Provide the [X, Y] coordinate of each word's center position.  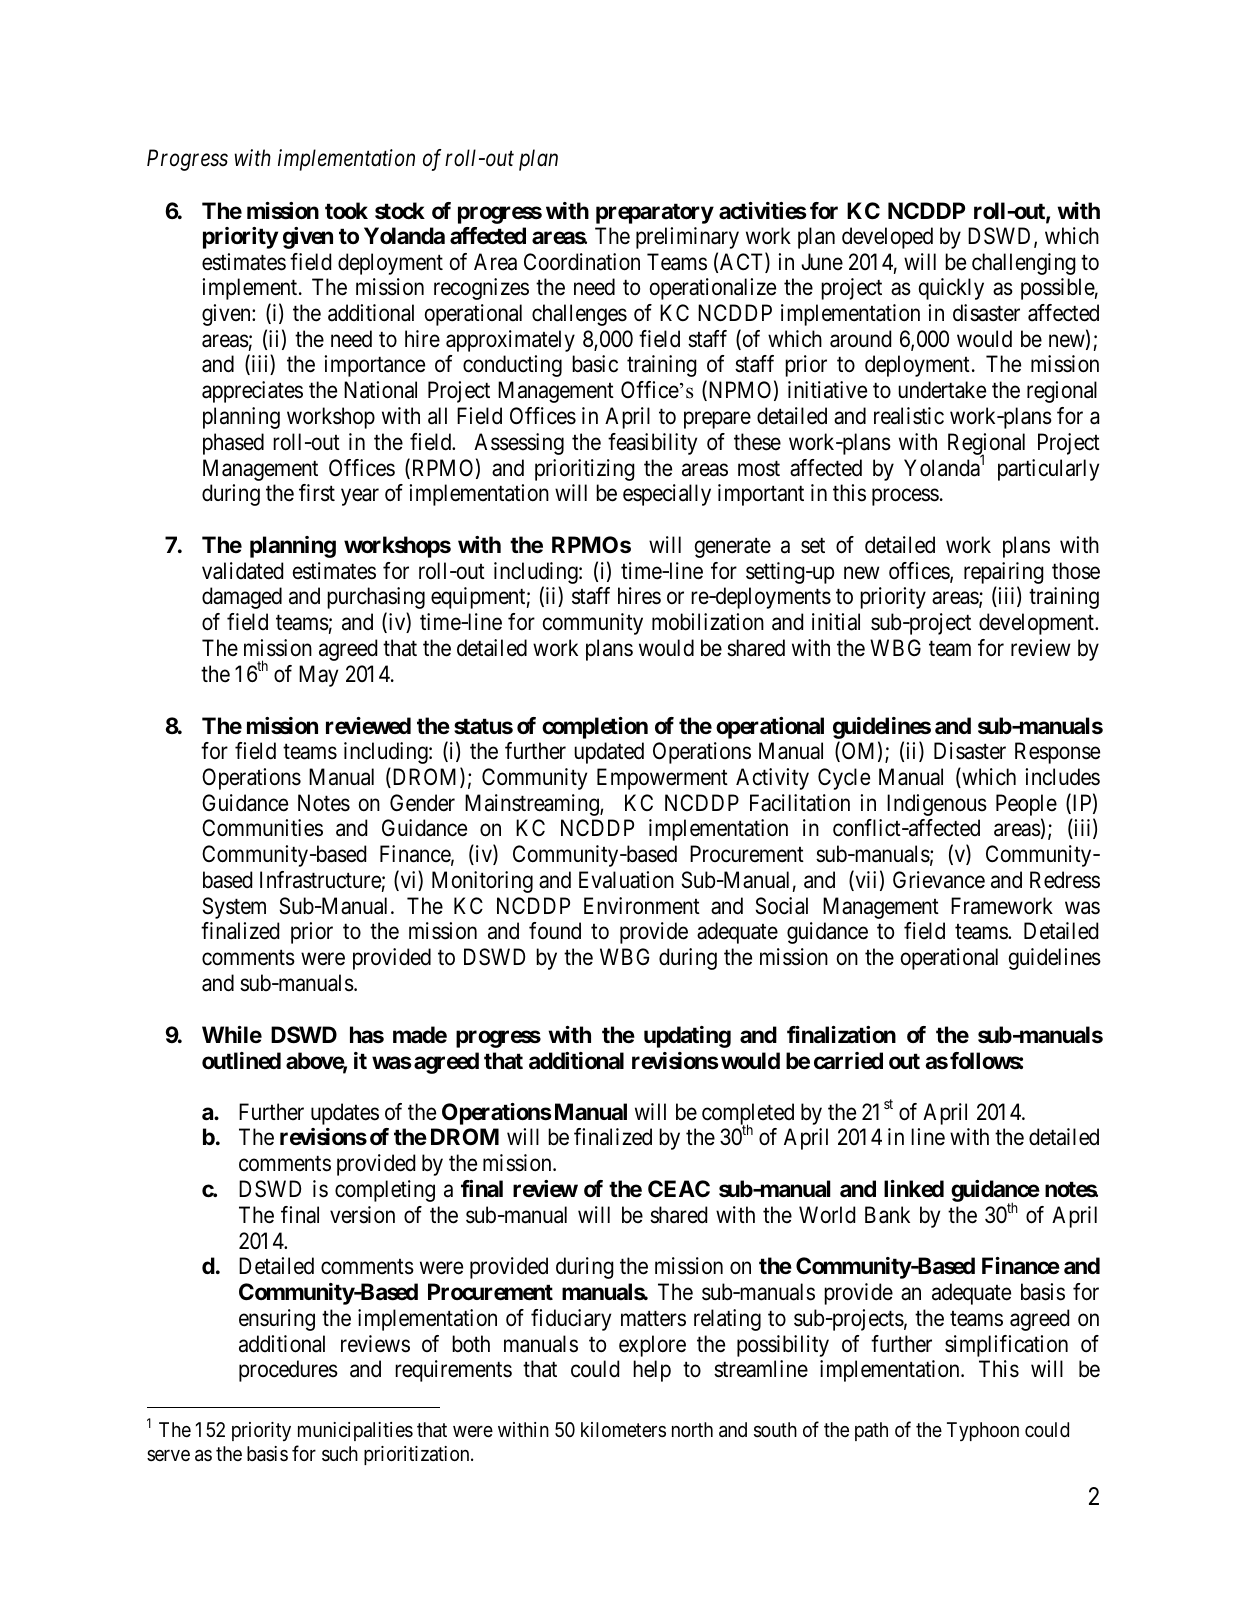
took [346, 210]
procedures [288, 1371]
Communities [262, 828]
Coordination [582, 262]
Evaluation [626, 880]
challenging [1024, 264]
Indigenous [937, 805]
